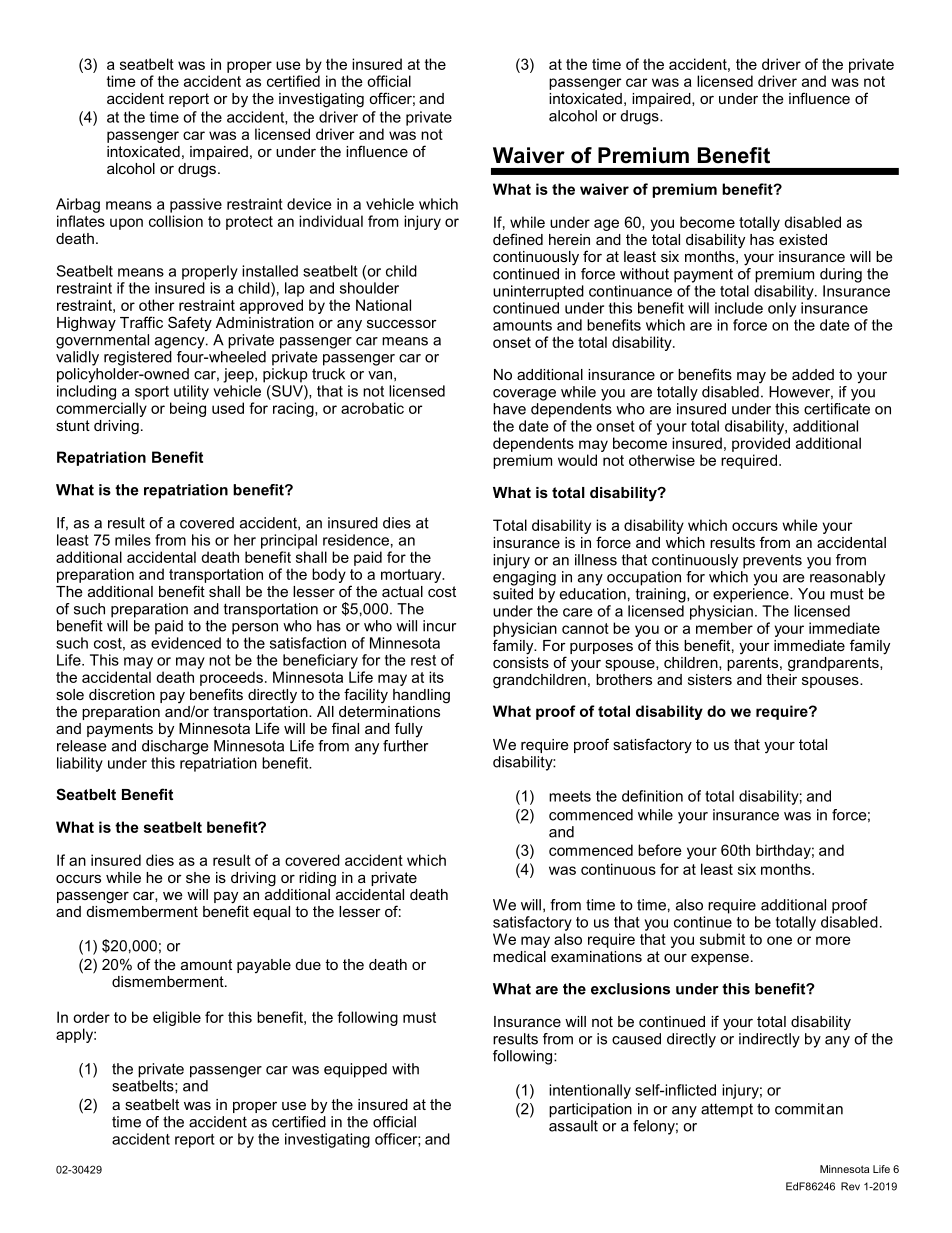 This document has height=1233, width=952. Describe the element at coordinates (177, 1018) in the document. I see `eligible` at that location.
